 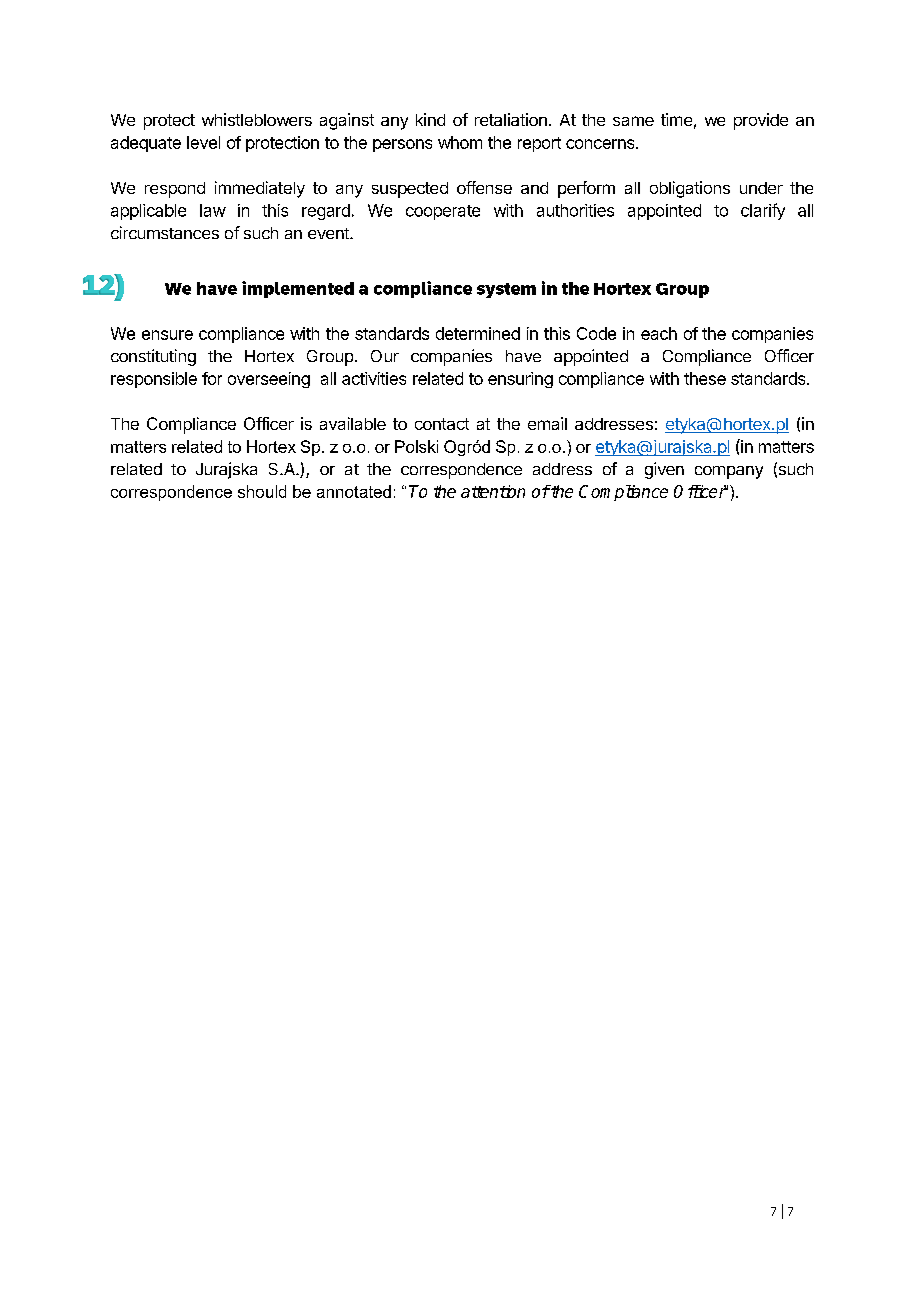 I want to click on constituting, so click(x=153, y=357).
